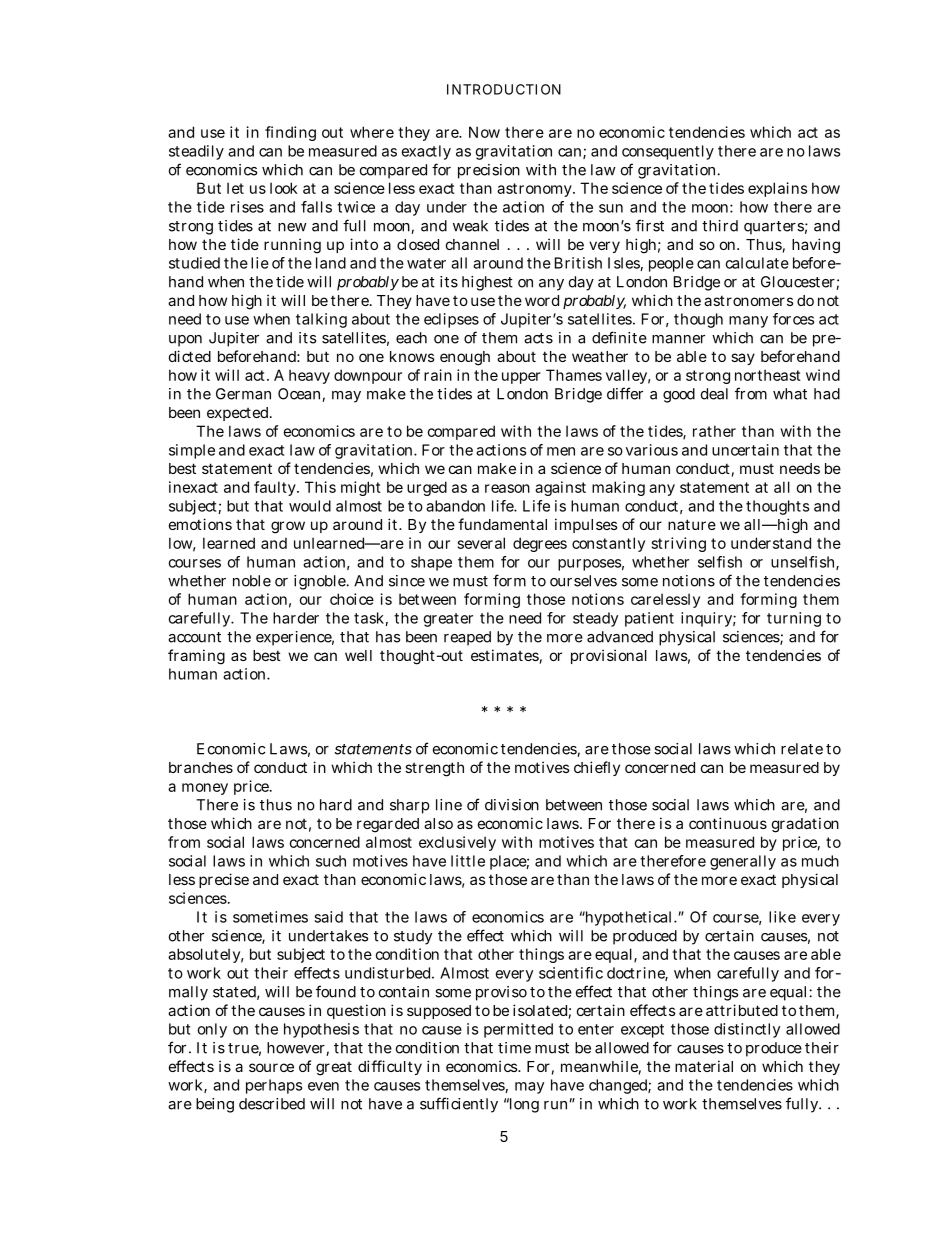  What do you see at coordinates (704, 1066) in the screenshot?
I see `material` at bounding box center [704, 1066].
